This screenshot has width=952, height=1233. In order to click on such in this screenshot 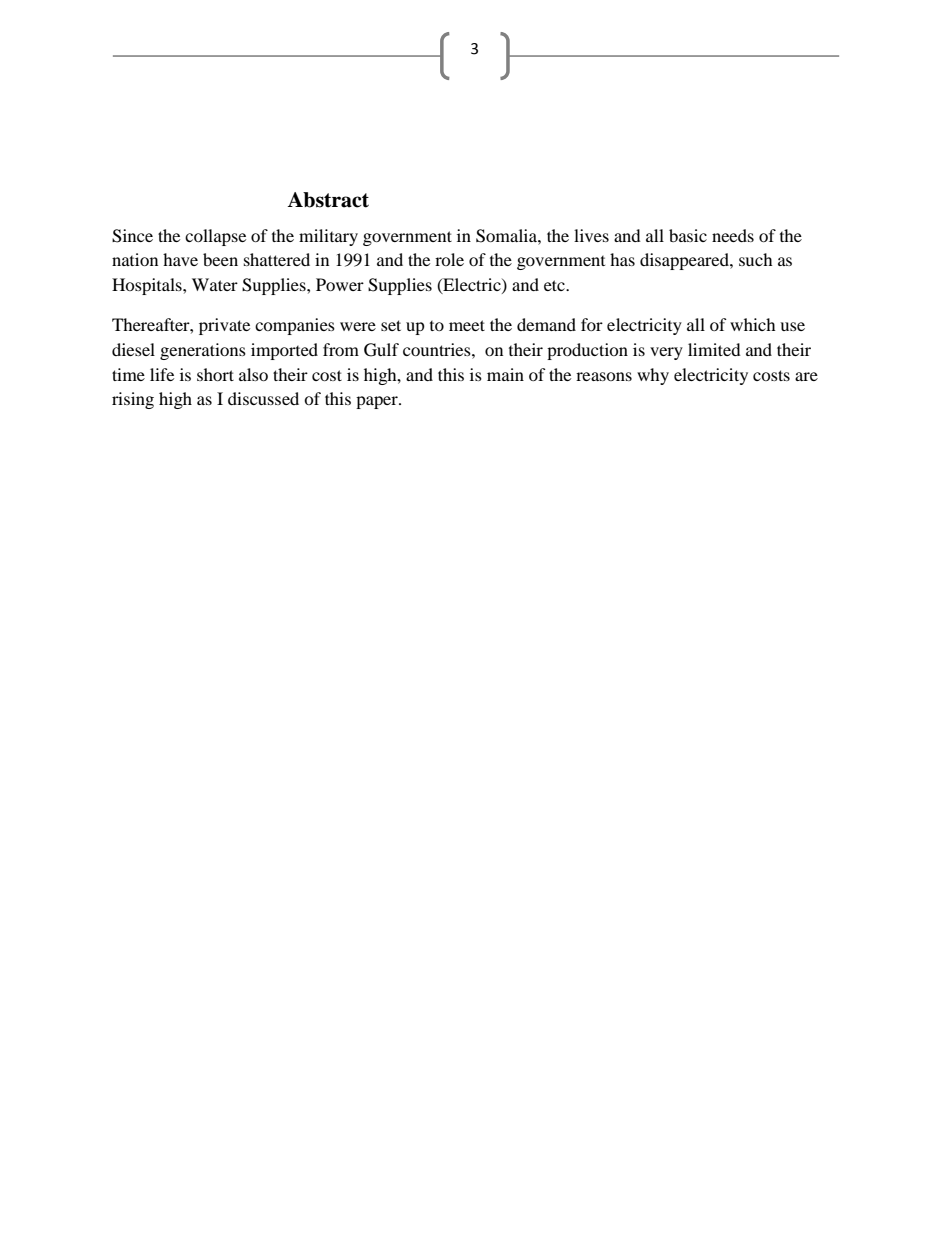, I will do `click(756, 259)`.
